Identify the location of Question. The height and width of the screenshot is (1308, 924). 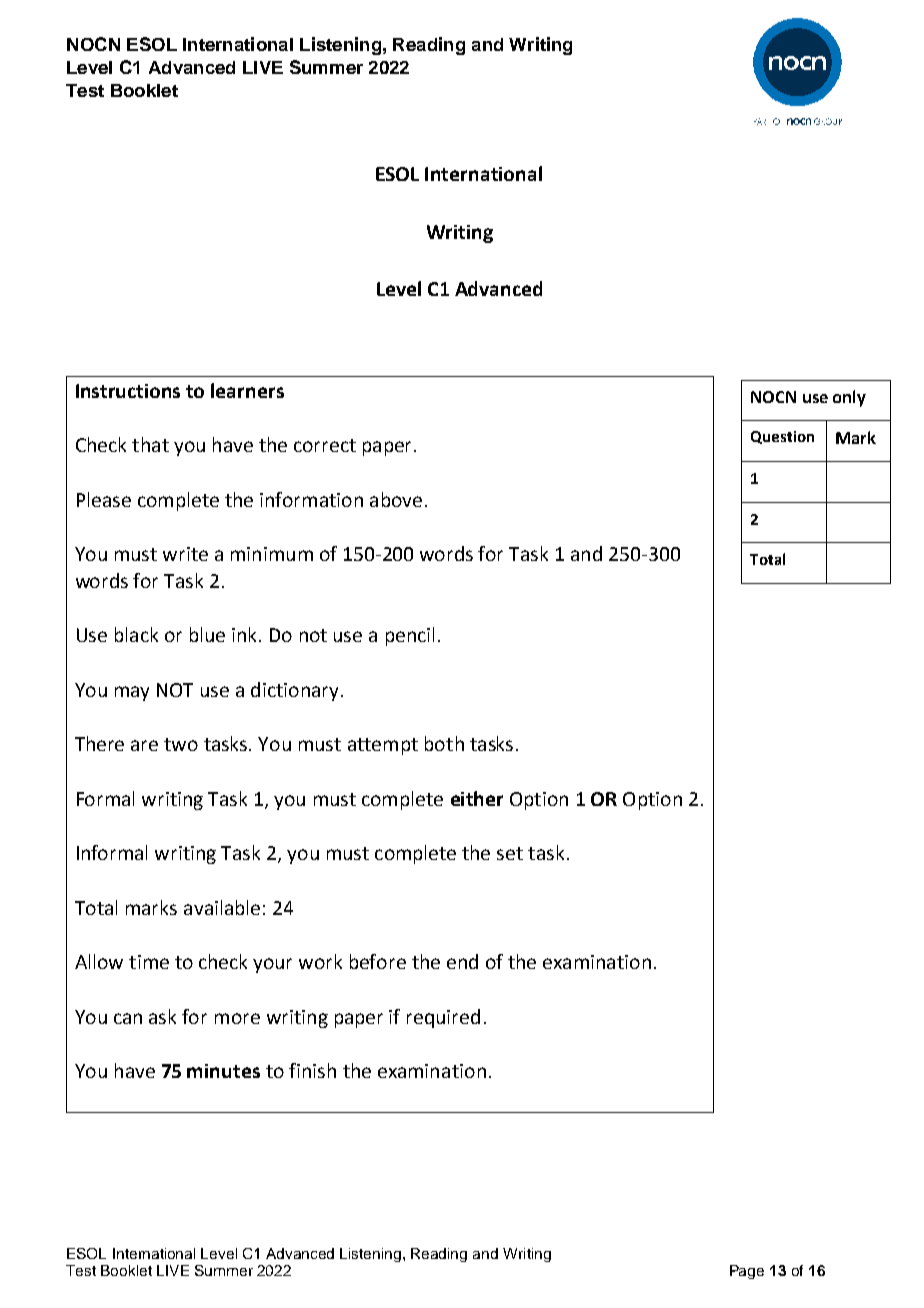
(782, 437).
